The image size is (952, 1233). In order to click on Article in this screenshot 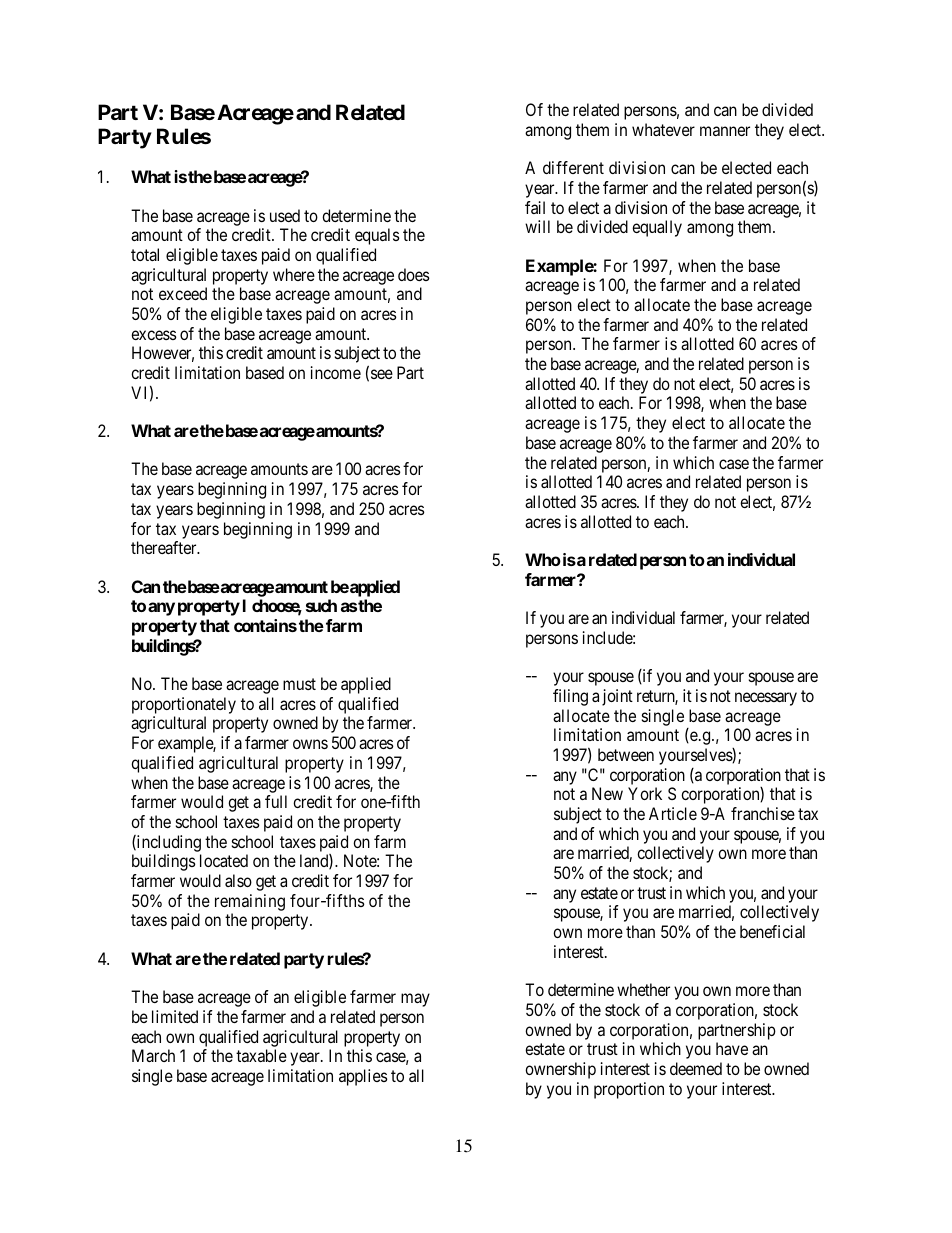, I will do `click(673, 813)`.
